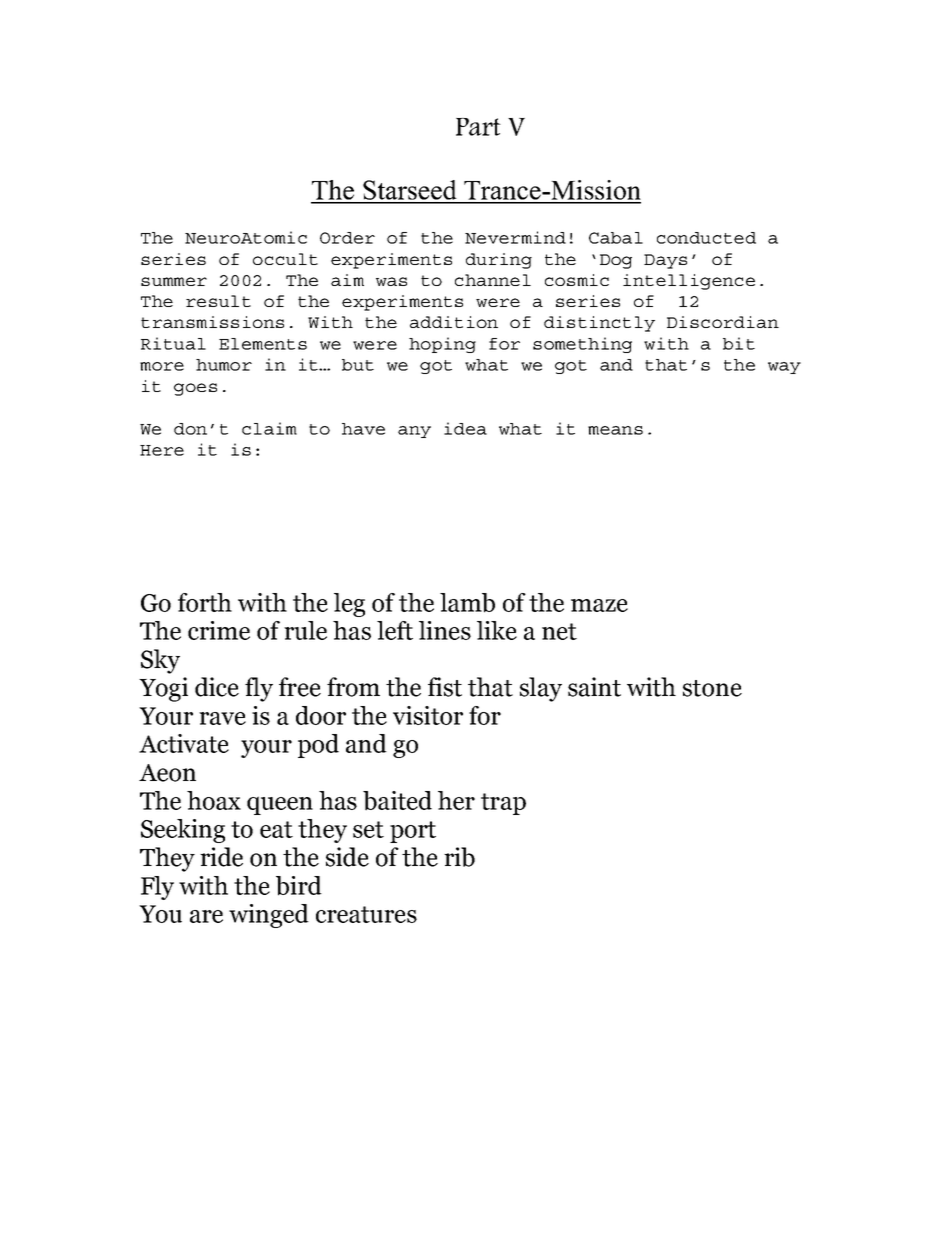 The height and width of the document is (1233, 952). I want to click on humor, so click(224, 365).
